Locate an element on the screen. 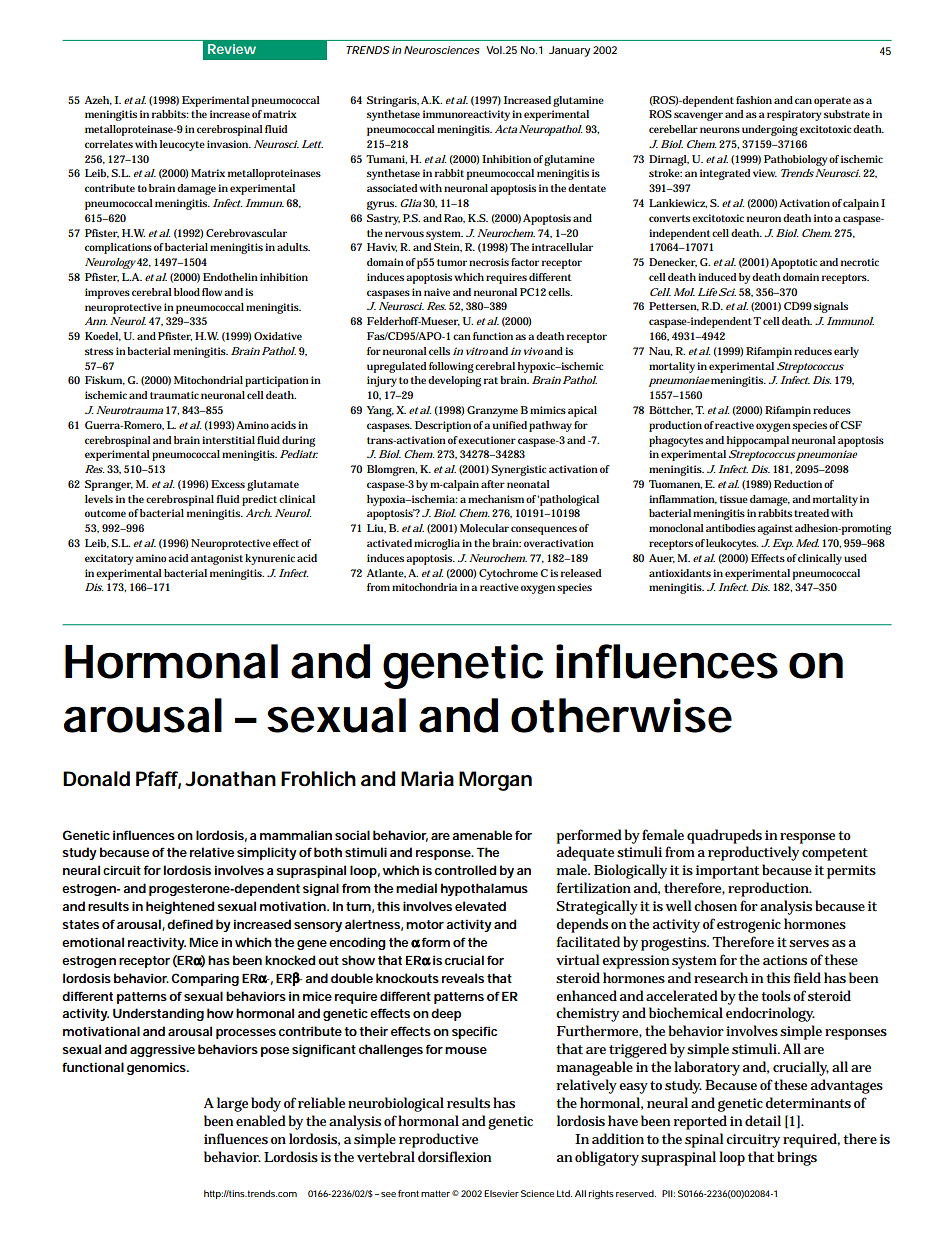  Acta is located at coordinates (506, 129).
